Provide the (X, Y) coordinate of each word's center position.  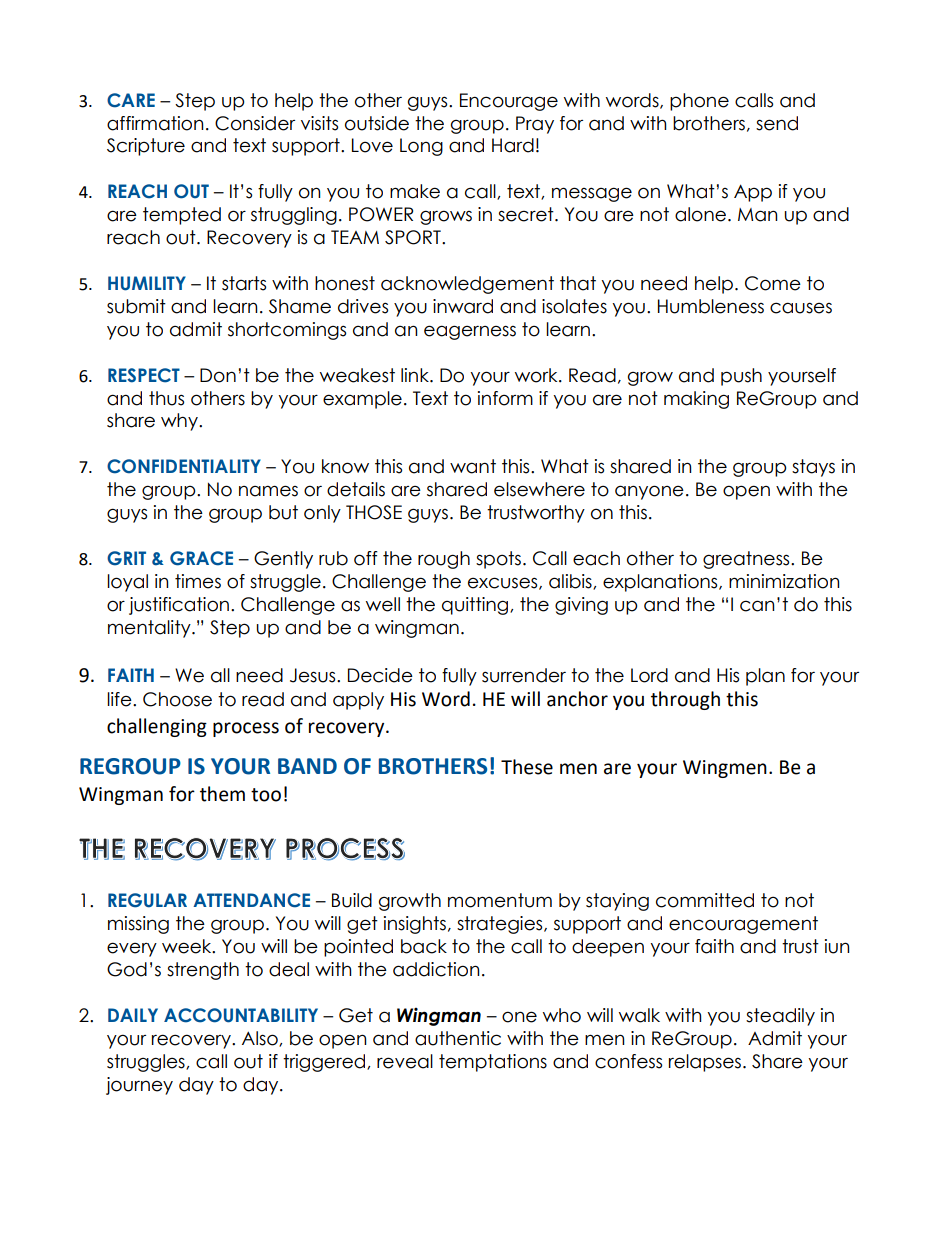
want (473, 466)
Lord (649, 675)
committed (705, 900)
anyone (649, 492)
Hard (513, 145)
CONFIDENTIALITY (184, 466)
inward (463, 306)
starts (244, 283)
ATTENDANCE (251, 900)
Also (261, 1039)
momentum (500, 900)
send (777, 123)
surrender (524, 675)
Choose (177, 699)
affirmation (155, 123)
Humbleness (711, 306)
